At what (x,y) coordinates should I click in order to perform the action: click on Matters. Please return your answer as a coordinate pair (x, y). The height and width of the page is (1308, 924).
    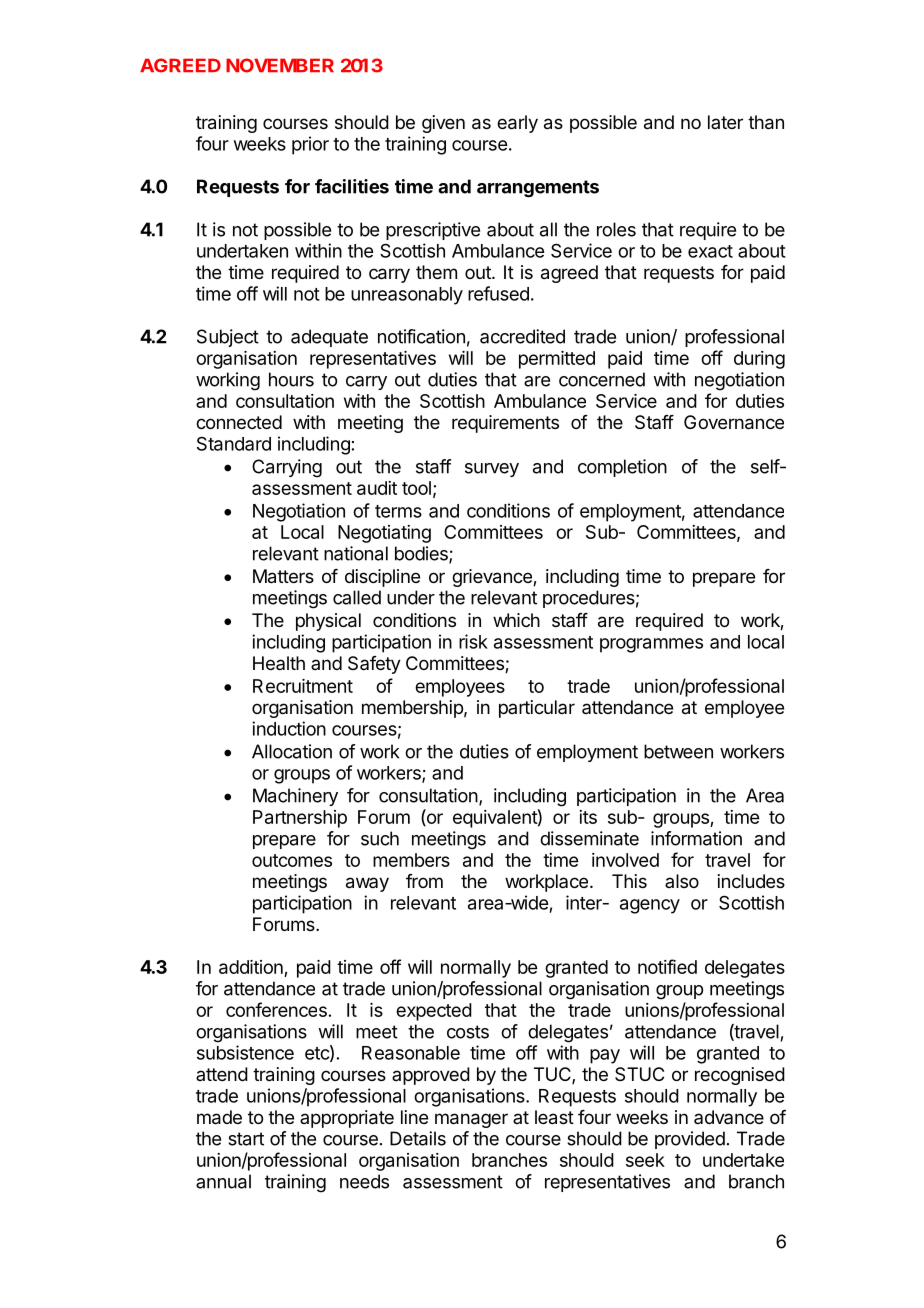
    Looking at the image, I should click on (283, 576).
